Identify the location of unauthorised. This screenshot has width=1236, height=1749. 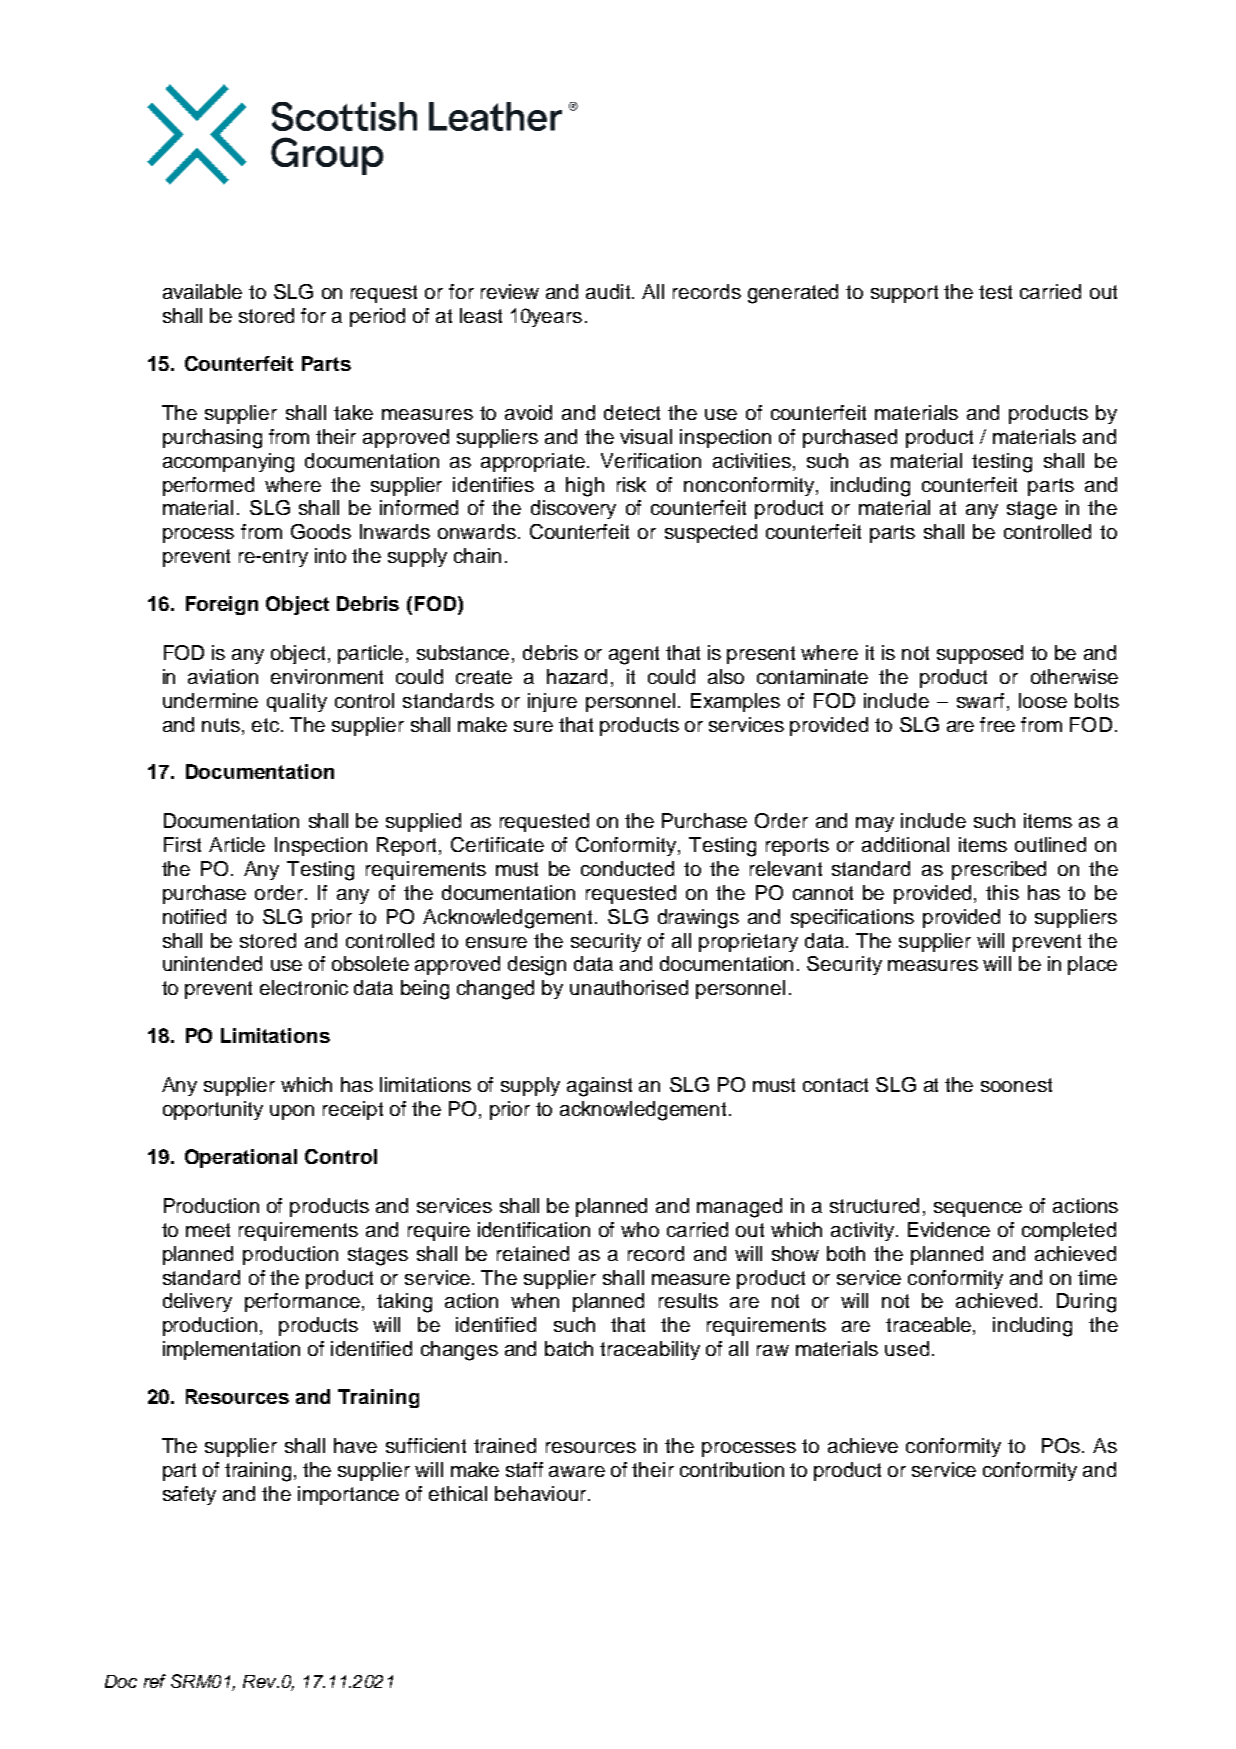
(629, 987).
